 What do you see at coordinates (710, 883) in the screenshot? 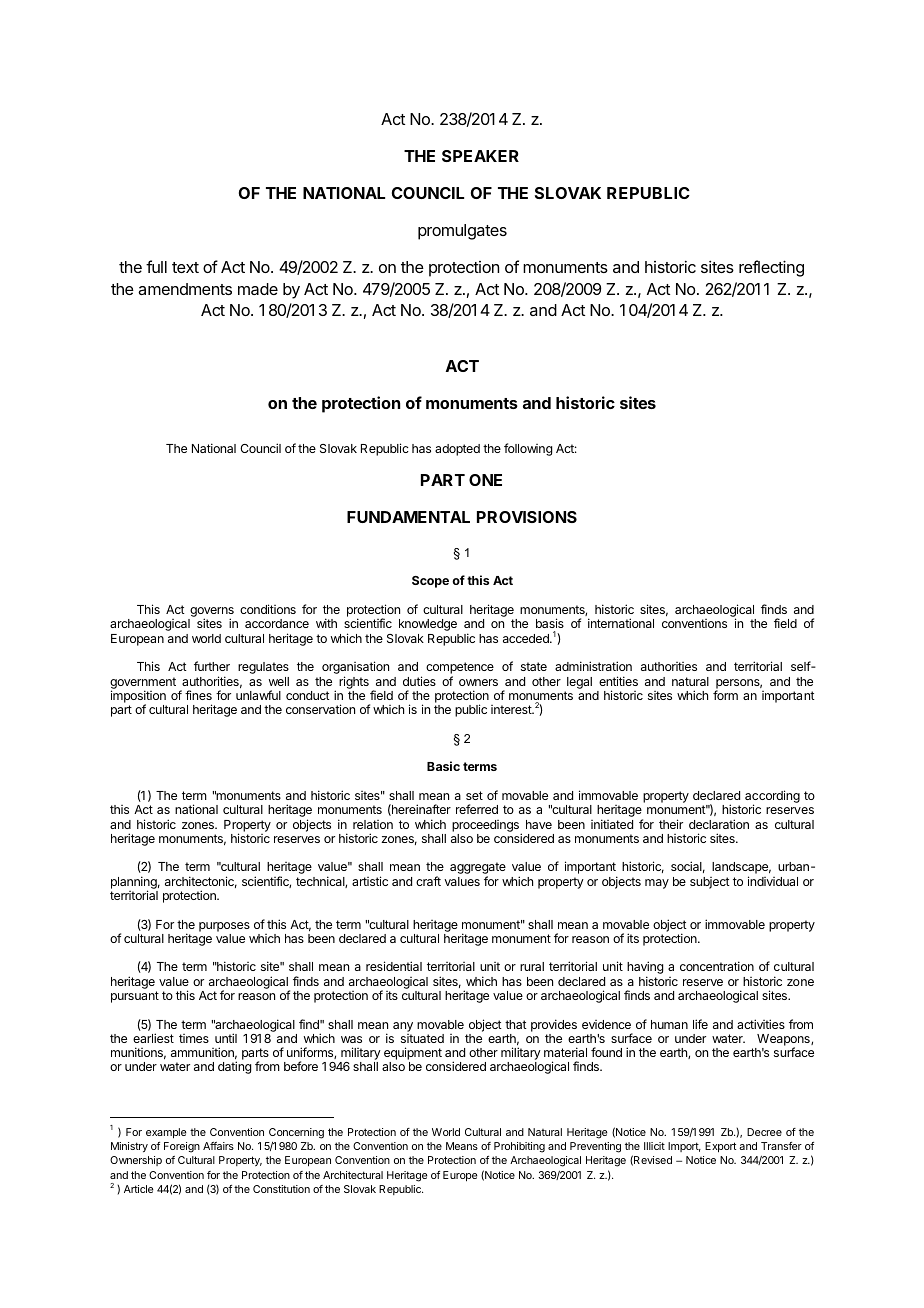
I see `subject` at bounding box center [710, 883].
